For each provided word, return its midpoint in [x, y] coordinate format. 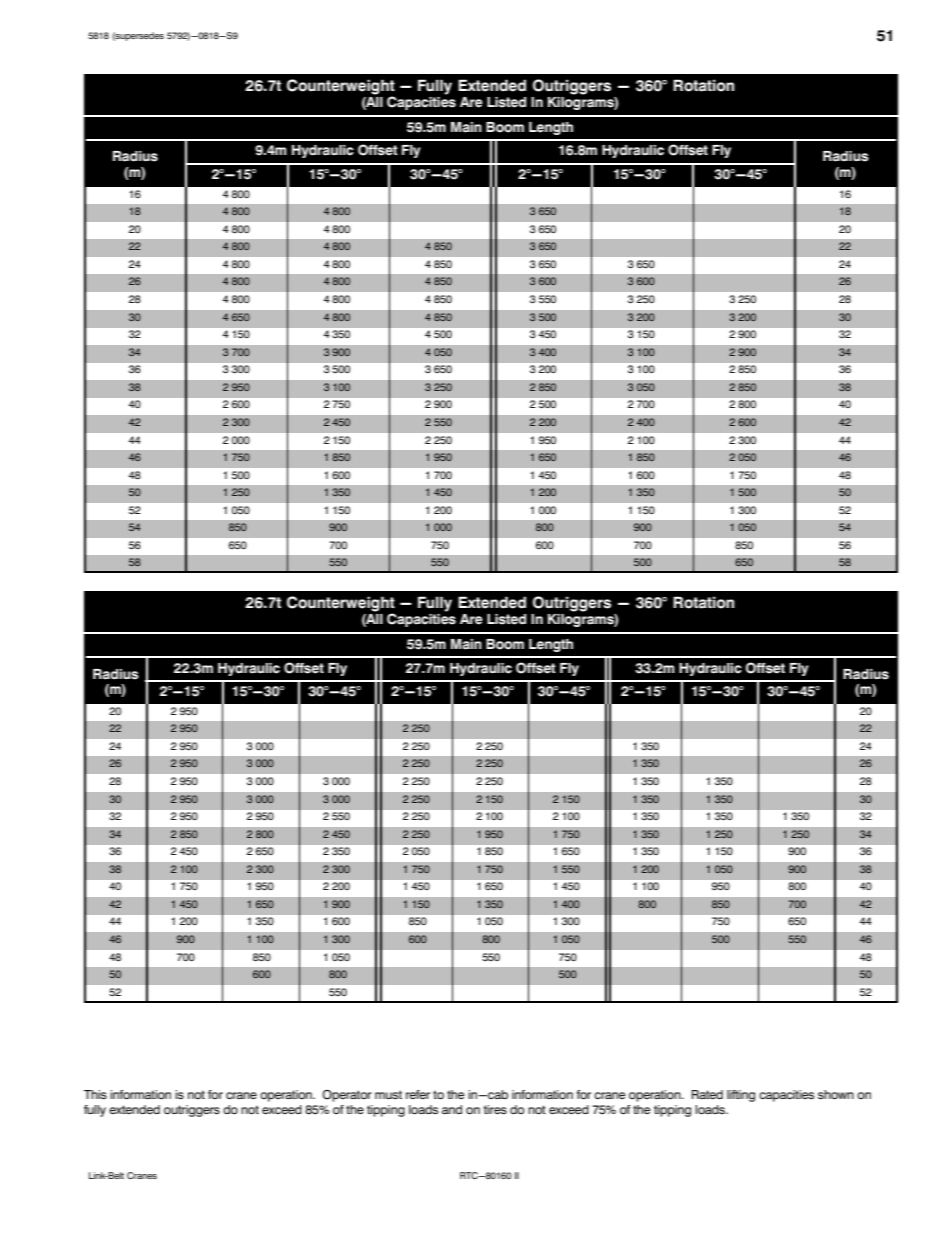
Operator [347, 1096]
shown [836, 1094]
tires [495, 1109]
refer [418, 1094]
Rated [707, 1094]
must [388, 1094]
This [95, 1094]
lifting [741, 1096]
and [452, 1109]
